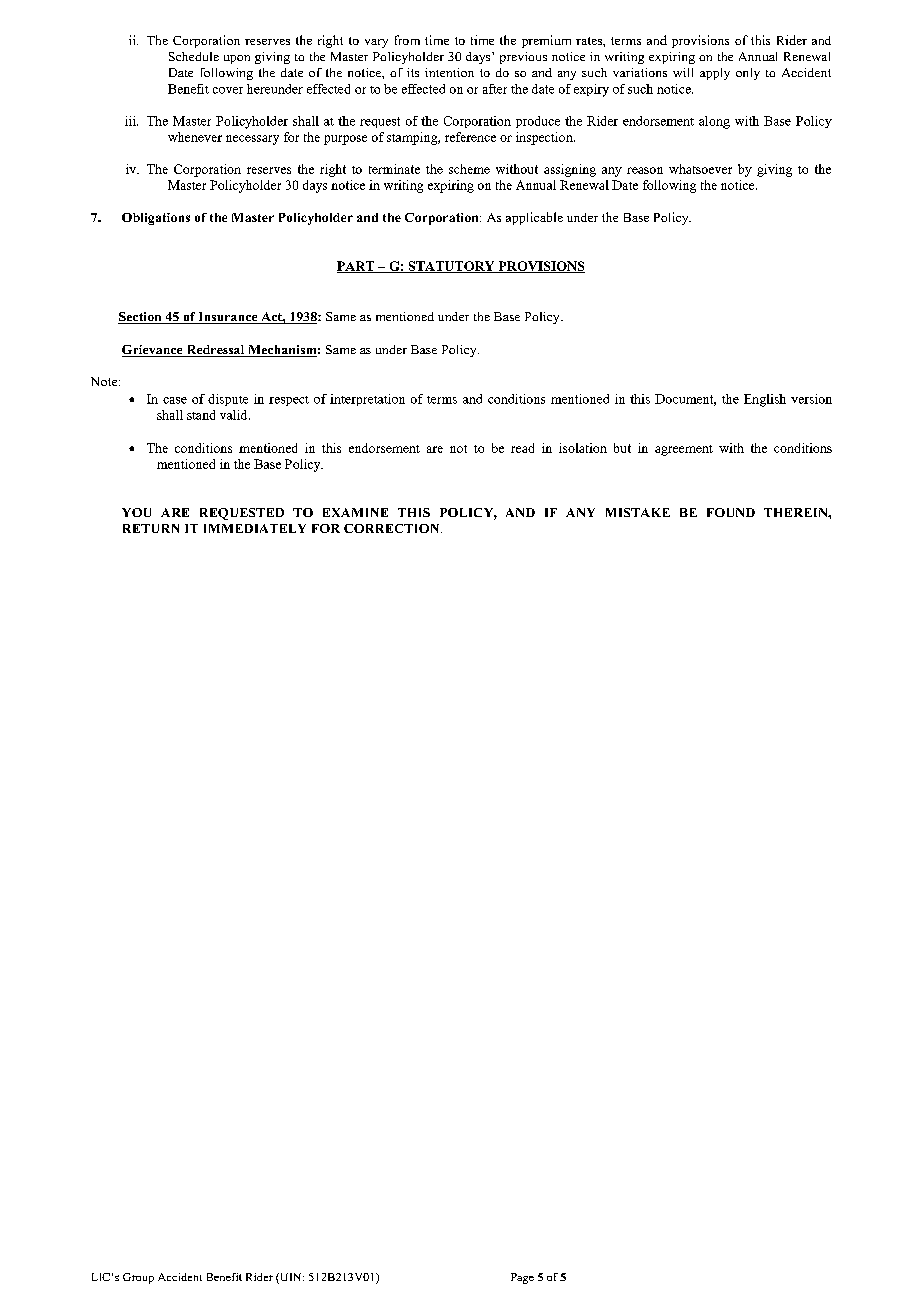 The image size is (924, 1308). I want to click on read, so click(522, 448).
